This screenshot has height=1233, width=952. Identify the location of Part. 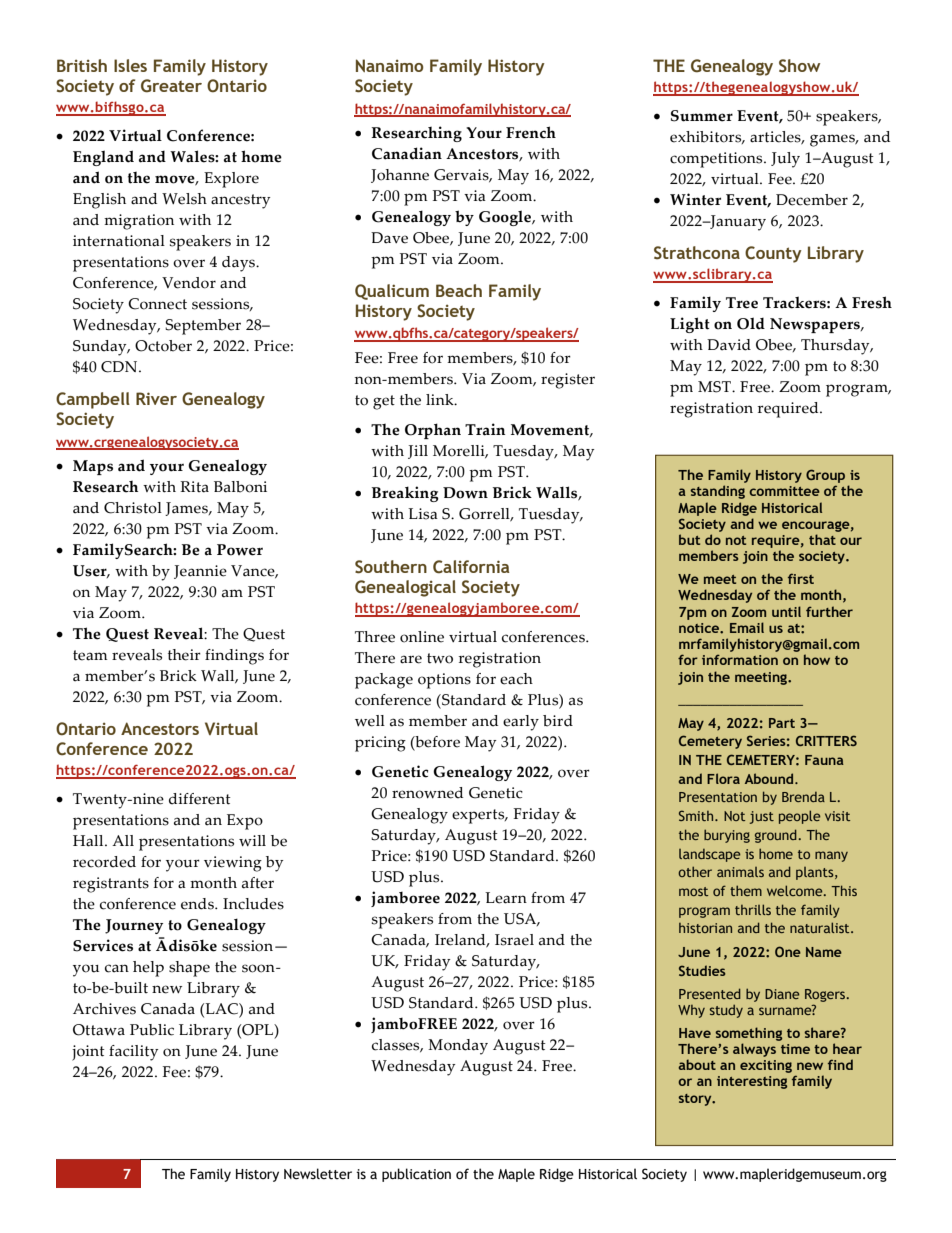
(782, 723).
